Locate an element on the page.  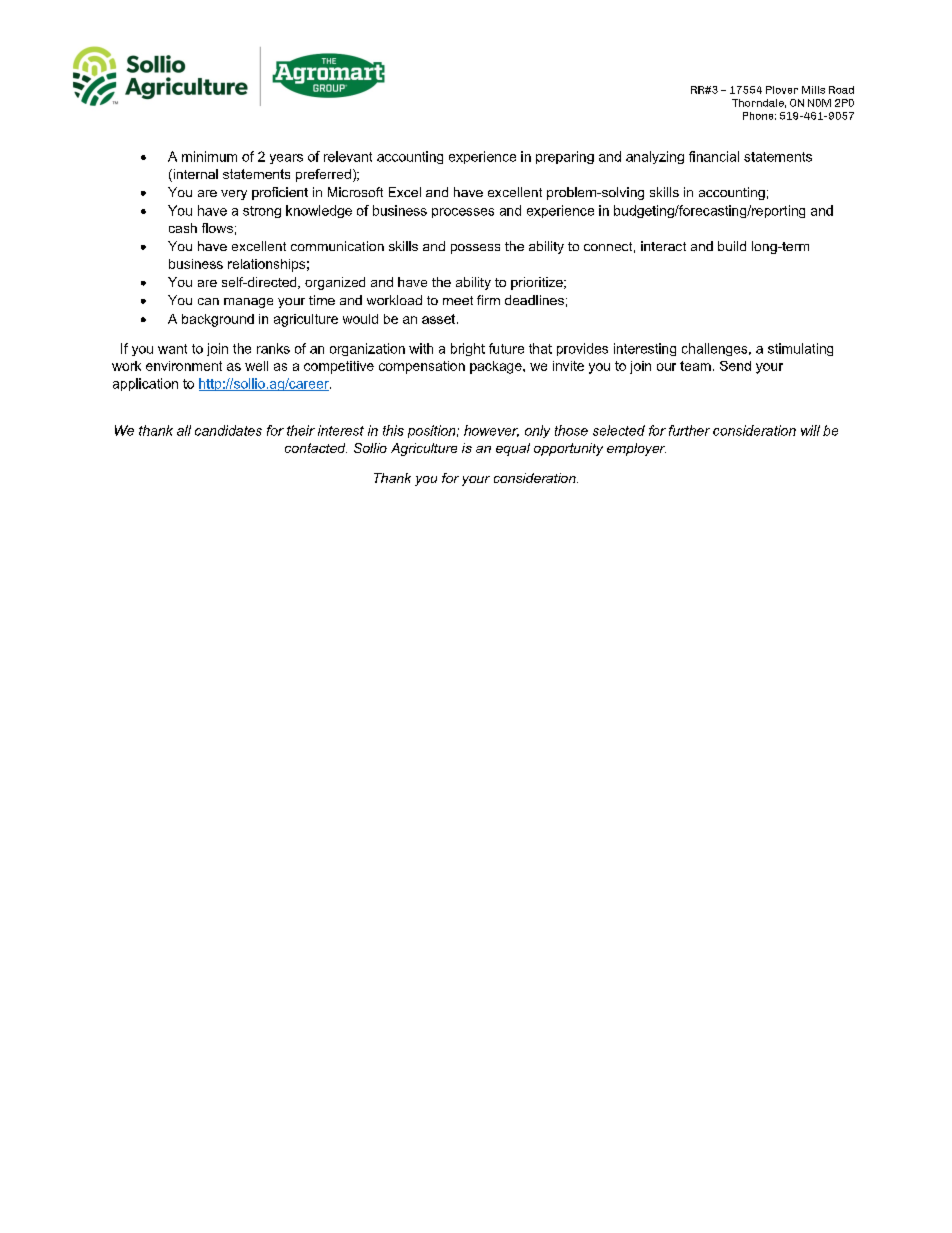
ranks is located at coordinates (273, 348).
